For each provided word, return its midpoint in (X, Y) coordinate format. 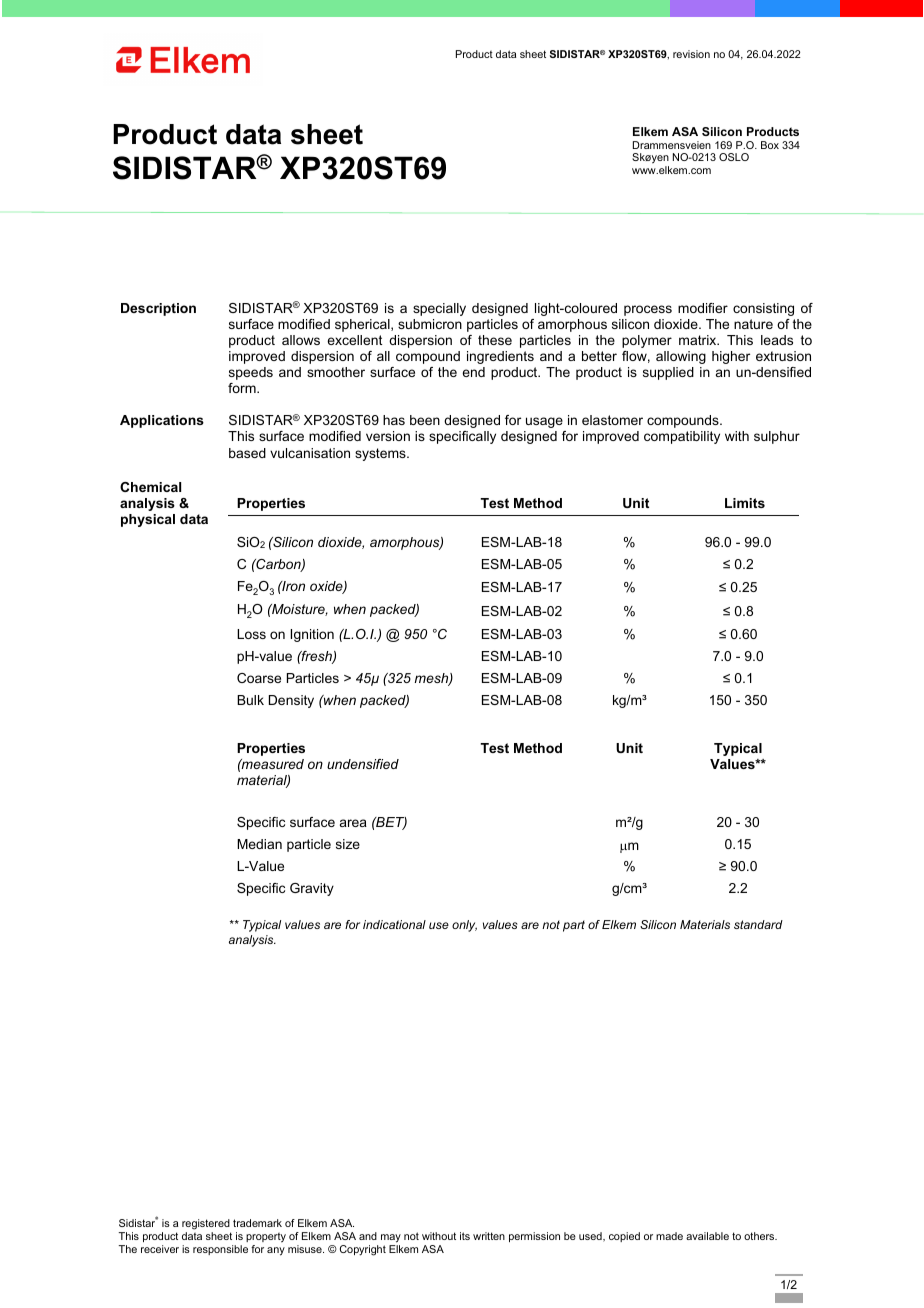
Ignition (312, 635)
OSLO (734, 157)
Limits (745, 503)
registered (206, 1224)
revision (691, 54)
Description (158, 309)
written (489, 1236)
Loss (251, 634)
